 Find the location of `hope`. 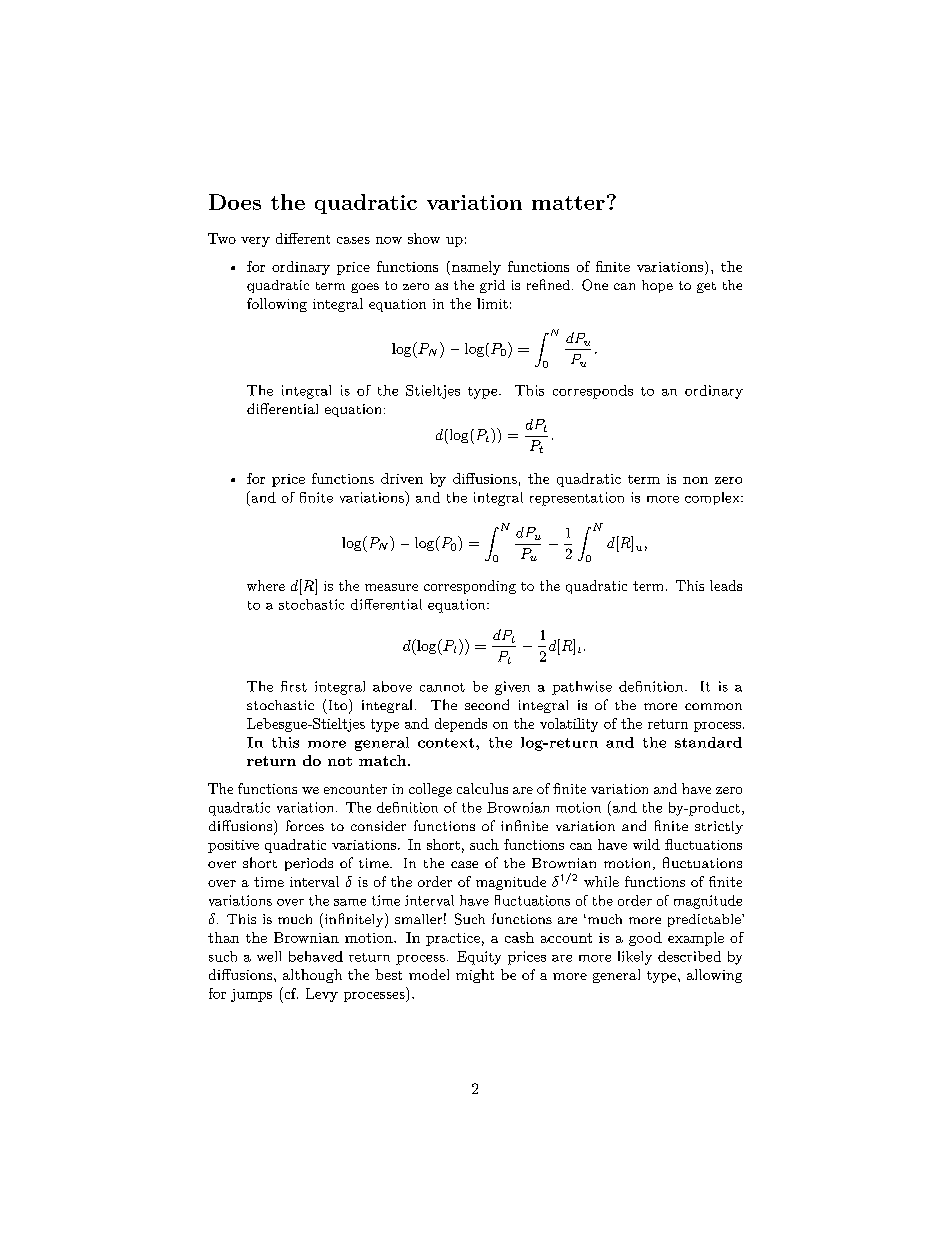

hope is located at coordinates (657, 286).
